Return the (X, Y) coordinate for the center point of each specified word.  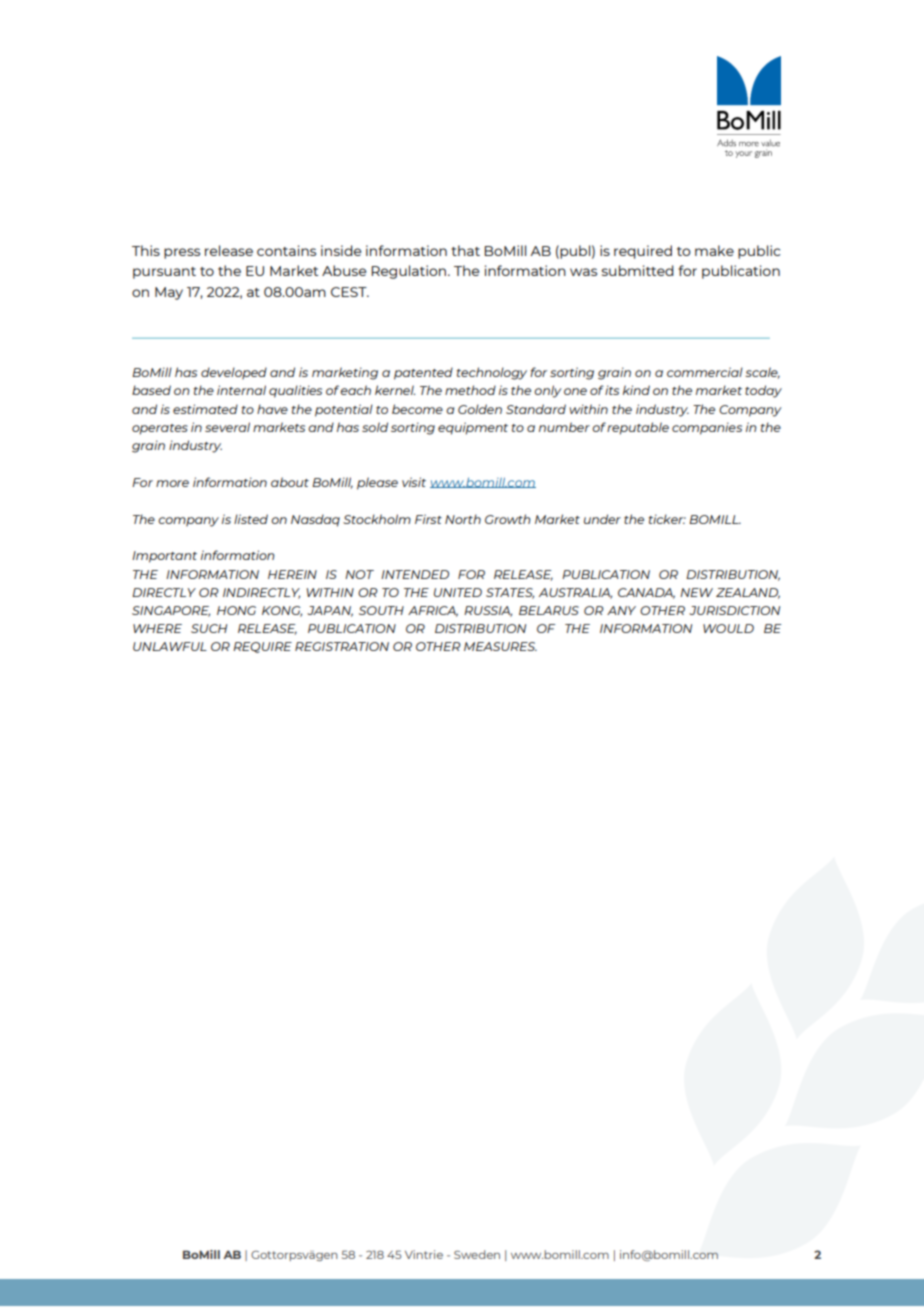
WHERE (157, 628)
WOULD (728, 628)
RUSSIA (488, 611)
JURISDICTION (734, 610)
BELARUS (549, 610)
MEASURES (500, 646)
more (172, 483)
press (182, 253)
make (714, 250)
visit (414, 482)
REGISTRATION (342, 646)
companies (707, 428)
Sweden (477, 1254)
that (465, 250)
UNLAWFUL (170, 646)
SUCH (209, 628)
